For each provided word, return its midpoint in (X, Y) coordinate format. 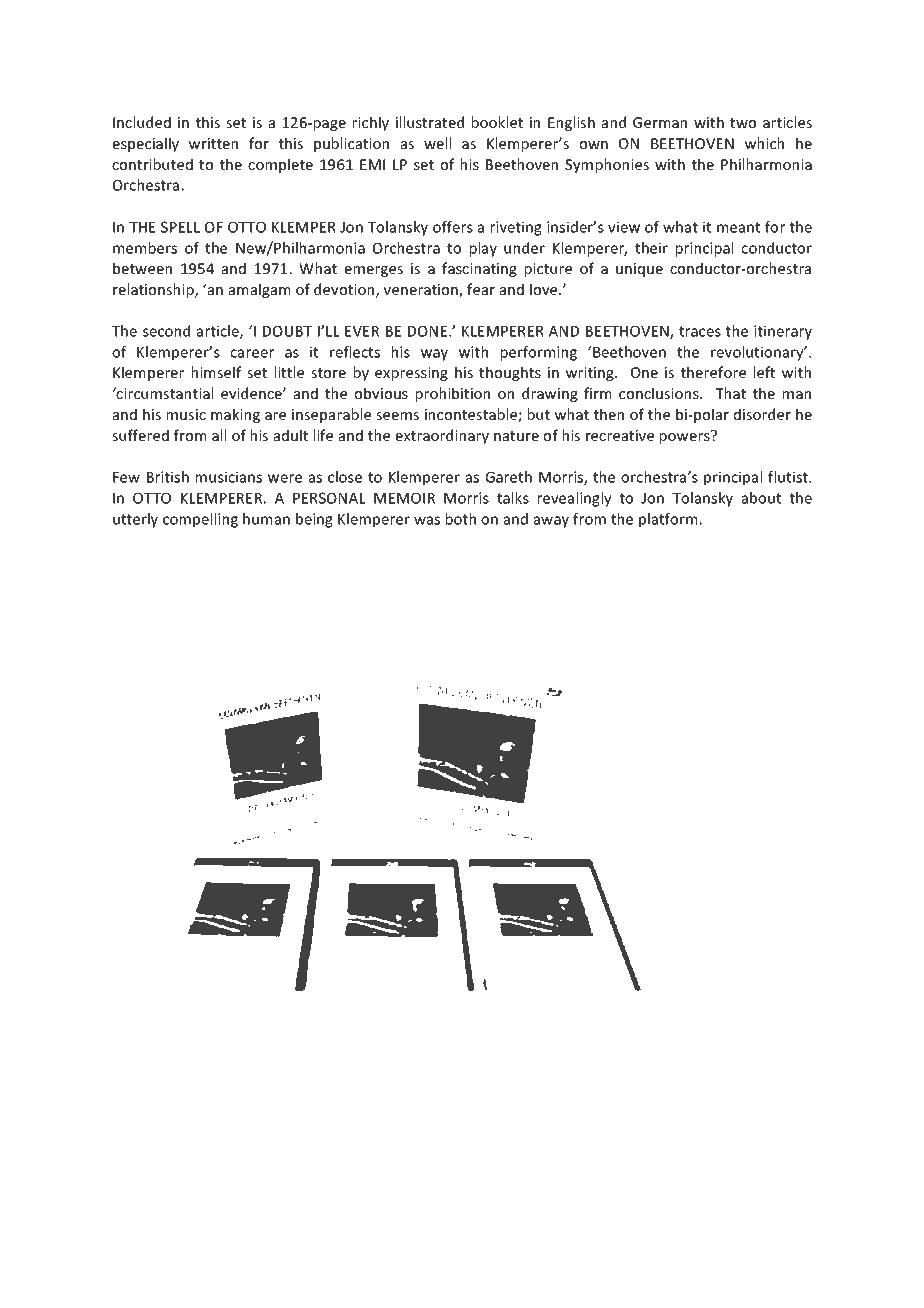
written (213, 143)
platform (669, 520)
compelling (200, 520)
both (461, 519)
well (437, 143)
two (743, 123)
